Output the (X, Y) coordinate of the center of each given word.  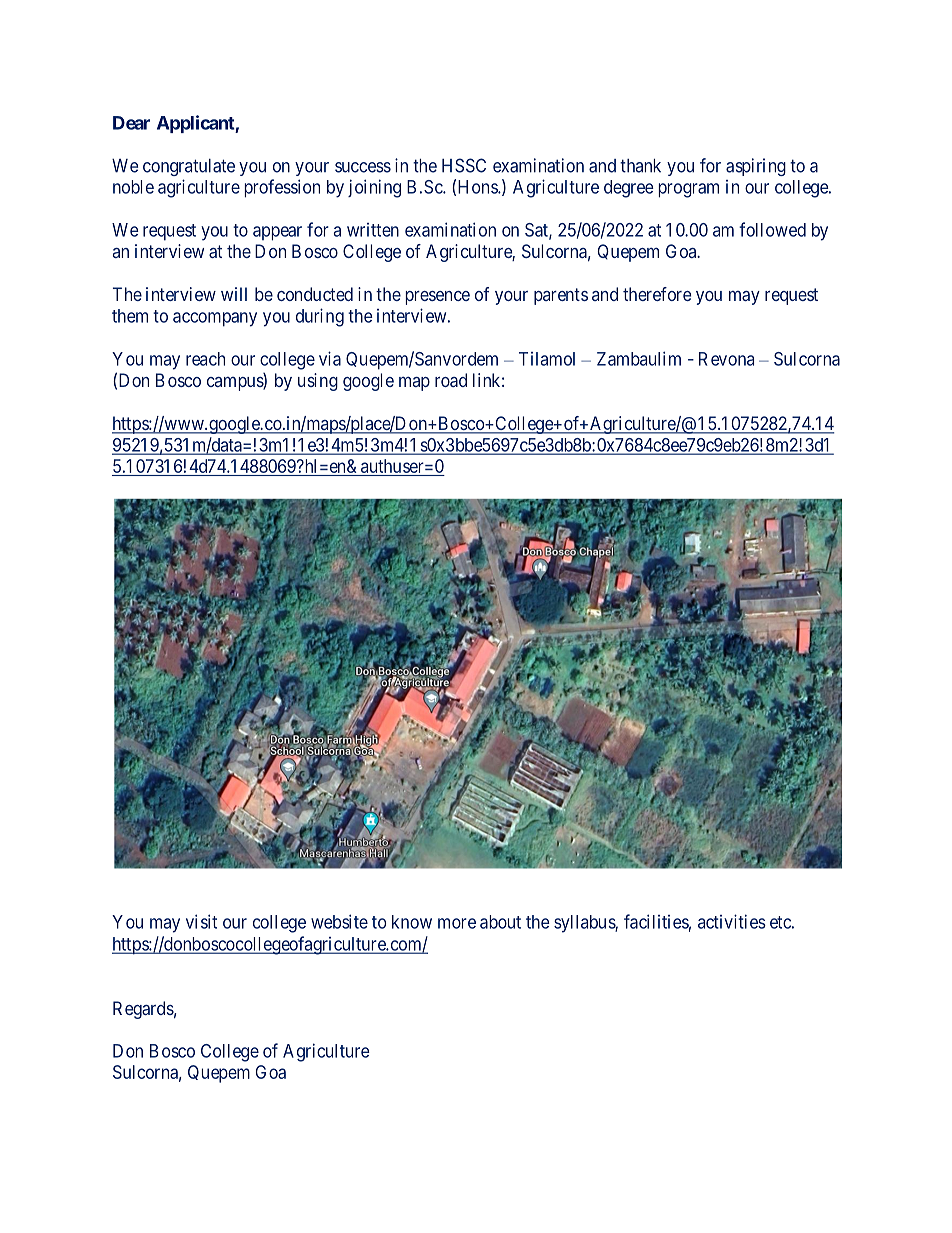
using (318, 382)
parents (561, 296)
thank (640, 166)
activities (732, 921)
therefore (657, 294)
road (451, 380)
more (457, 923)
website (339, 921)
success (363, 167)
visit (201, 921)
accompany (215, 319)
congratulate (189, 167)
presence (437, 298)
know (412, 922)
